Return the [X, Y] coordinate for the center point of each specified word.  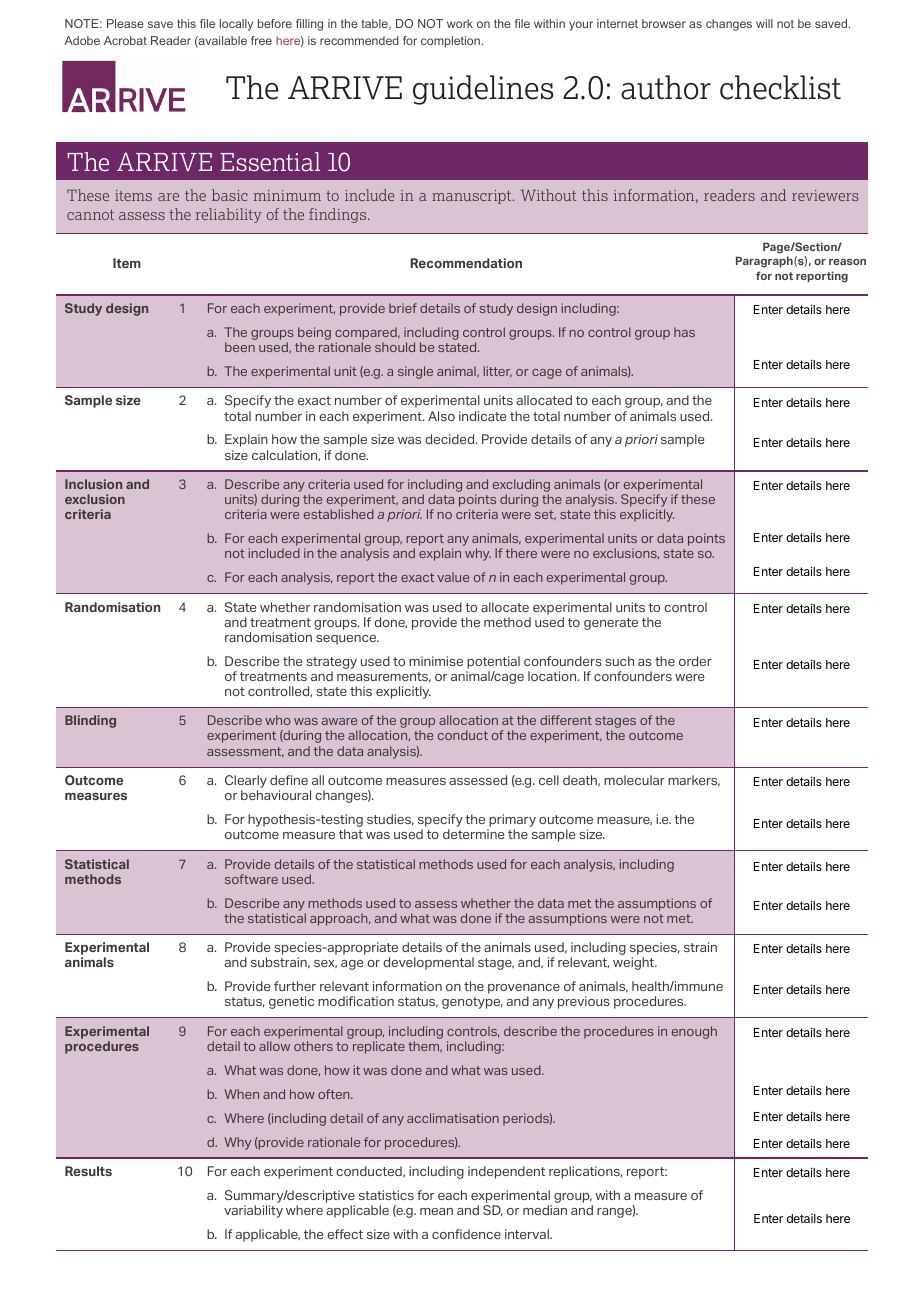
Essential [270, 162]
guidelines [483, 90]
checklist [780, 87]
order [695, 661]
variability [253, 1211]
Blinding [90, 721]
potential [493, 662]
